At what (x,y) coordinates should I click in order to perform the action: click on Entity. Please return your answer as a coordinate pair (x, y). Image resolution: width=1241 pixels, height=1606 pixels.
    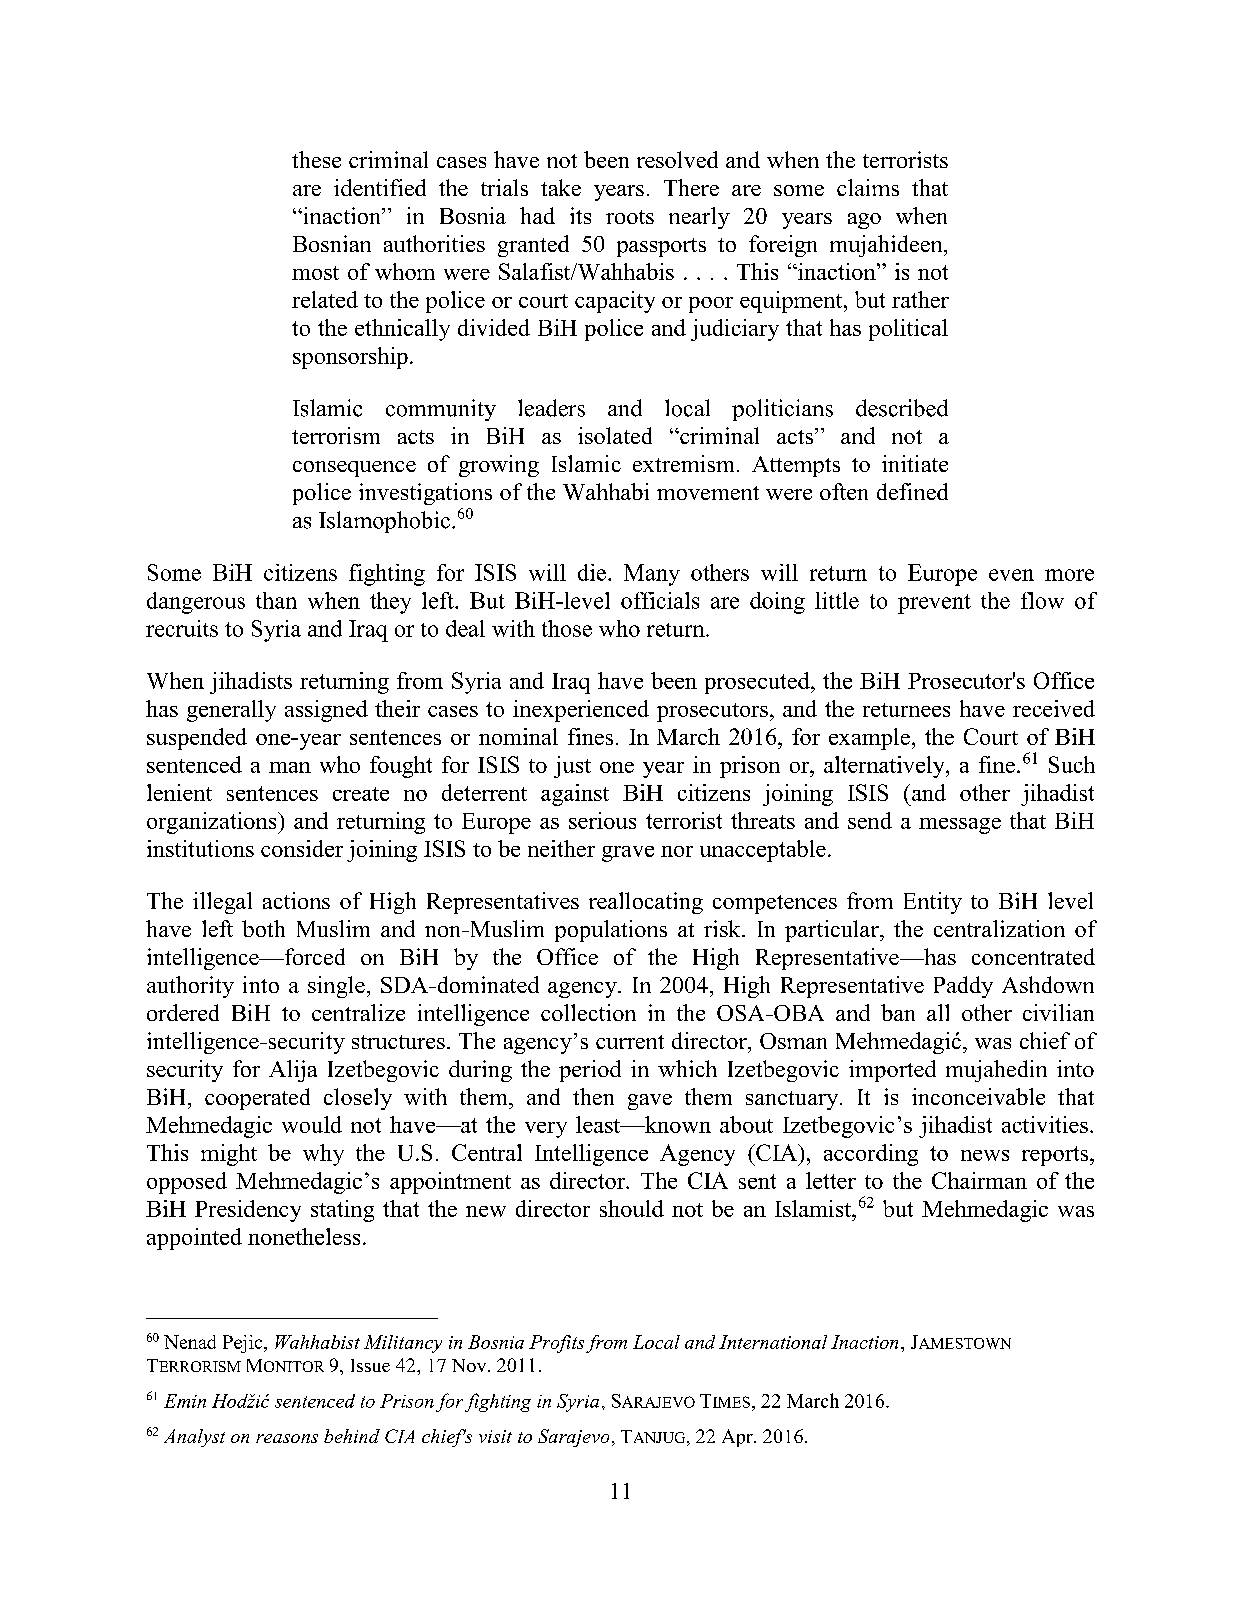
    Looking at the image, I should click on (933, 903).
